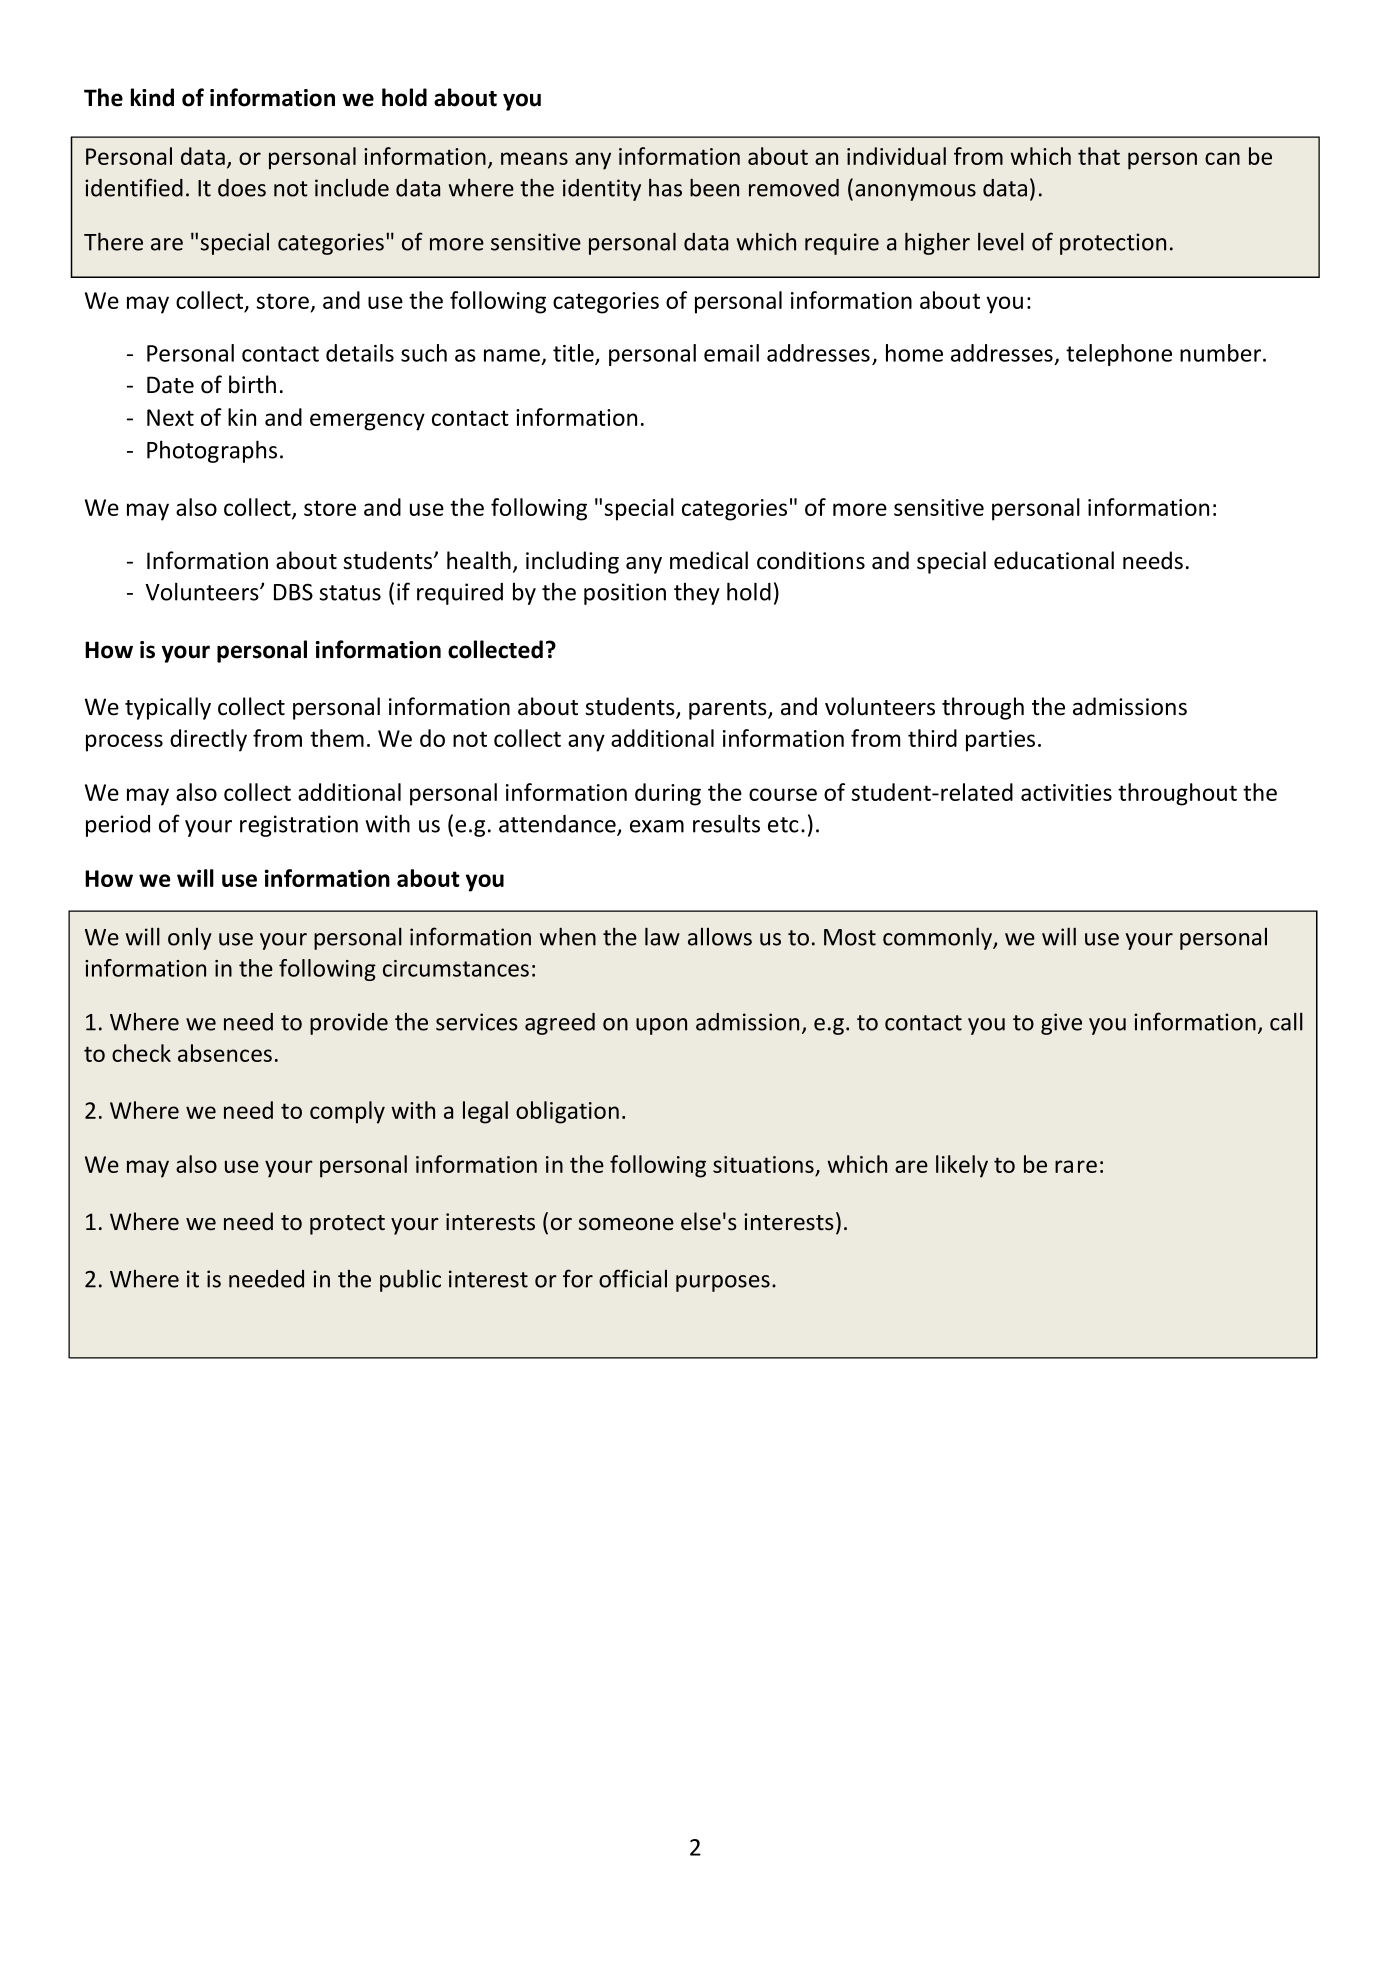  What do you see at coordinates (252, 384) in the page?
I see `birth` at bounding box center [252, 384].
